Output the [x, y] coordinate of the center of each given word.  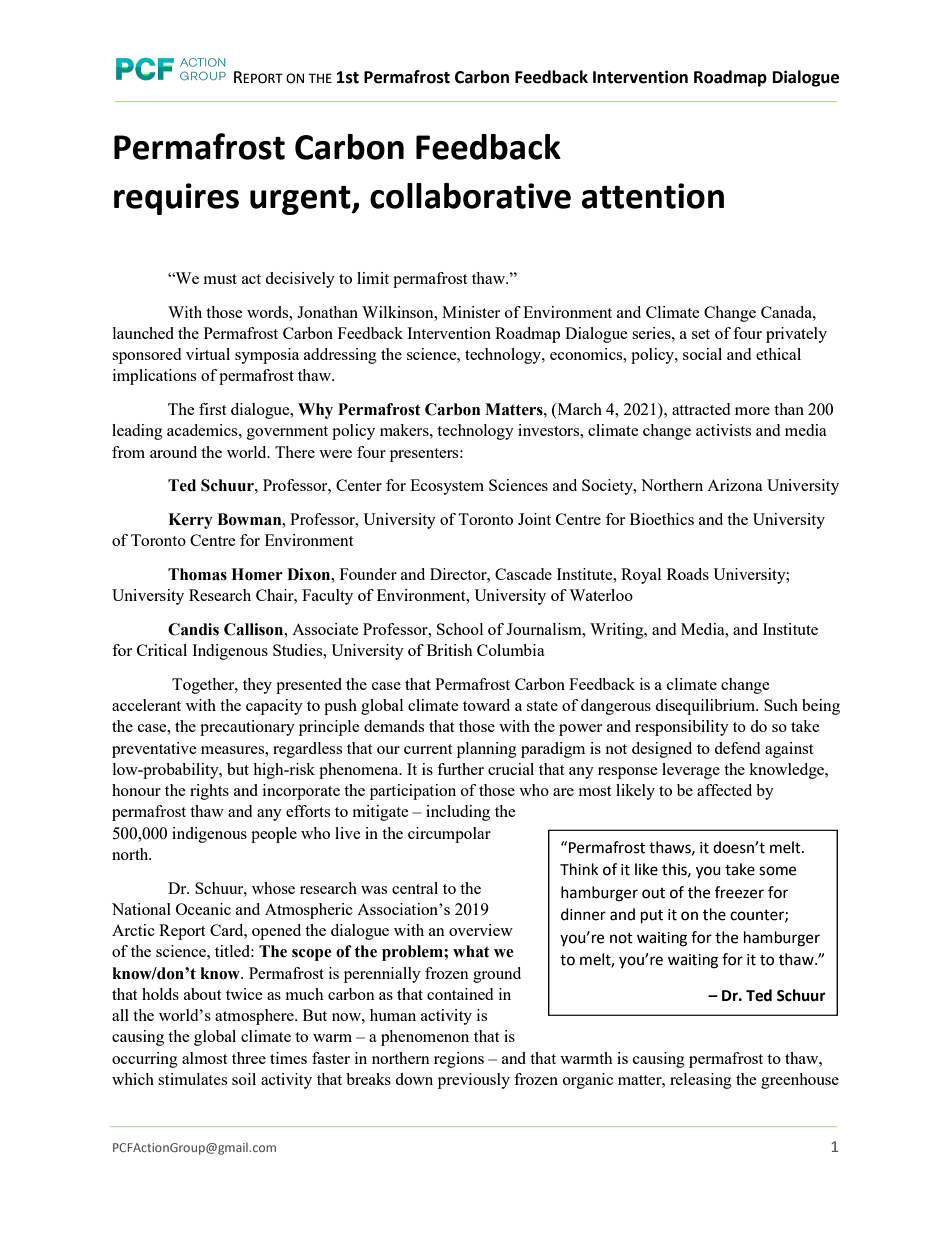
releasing [701, 1081]
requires [176, 199]
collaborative [470, 196]
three [249, 1058]
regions [459, 1060]
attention [653, 196]
